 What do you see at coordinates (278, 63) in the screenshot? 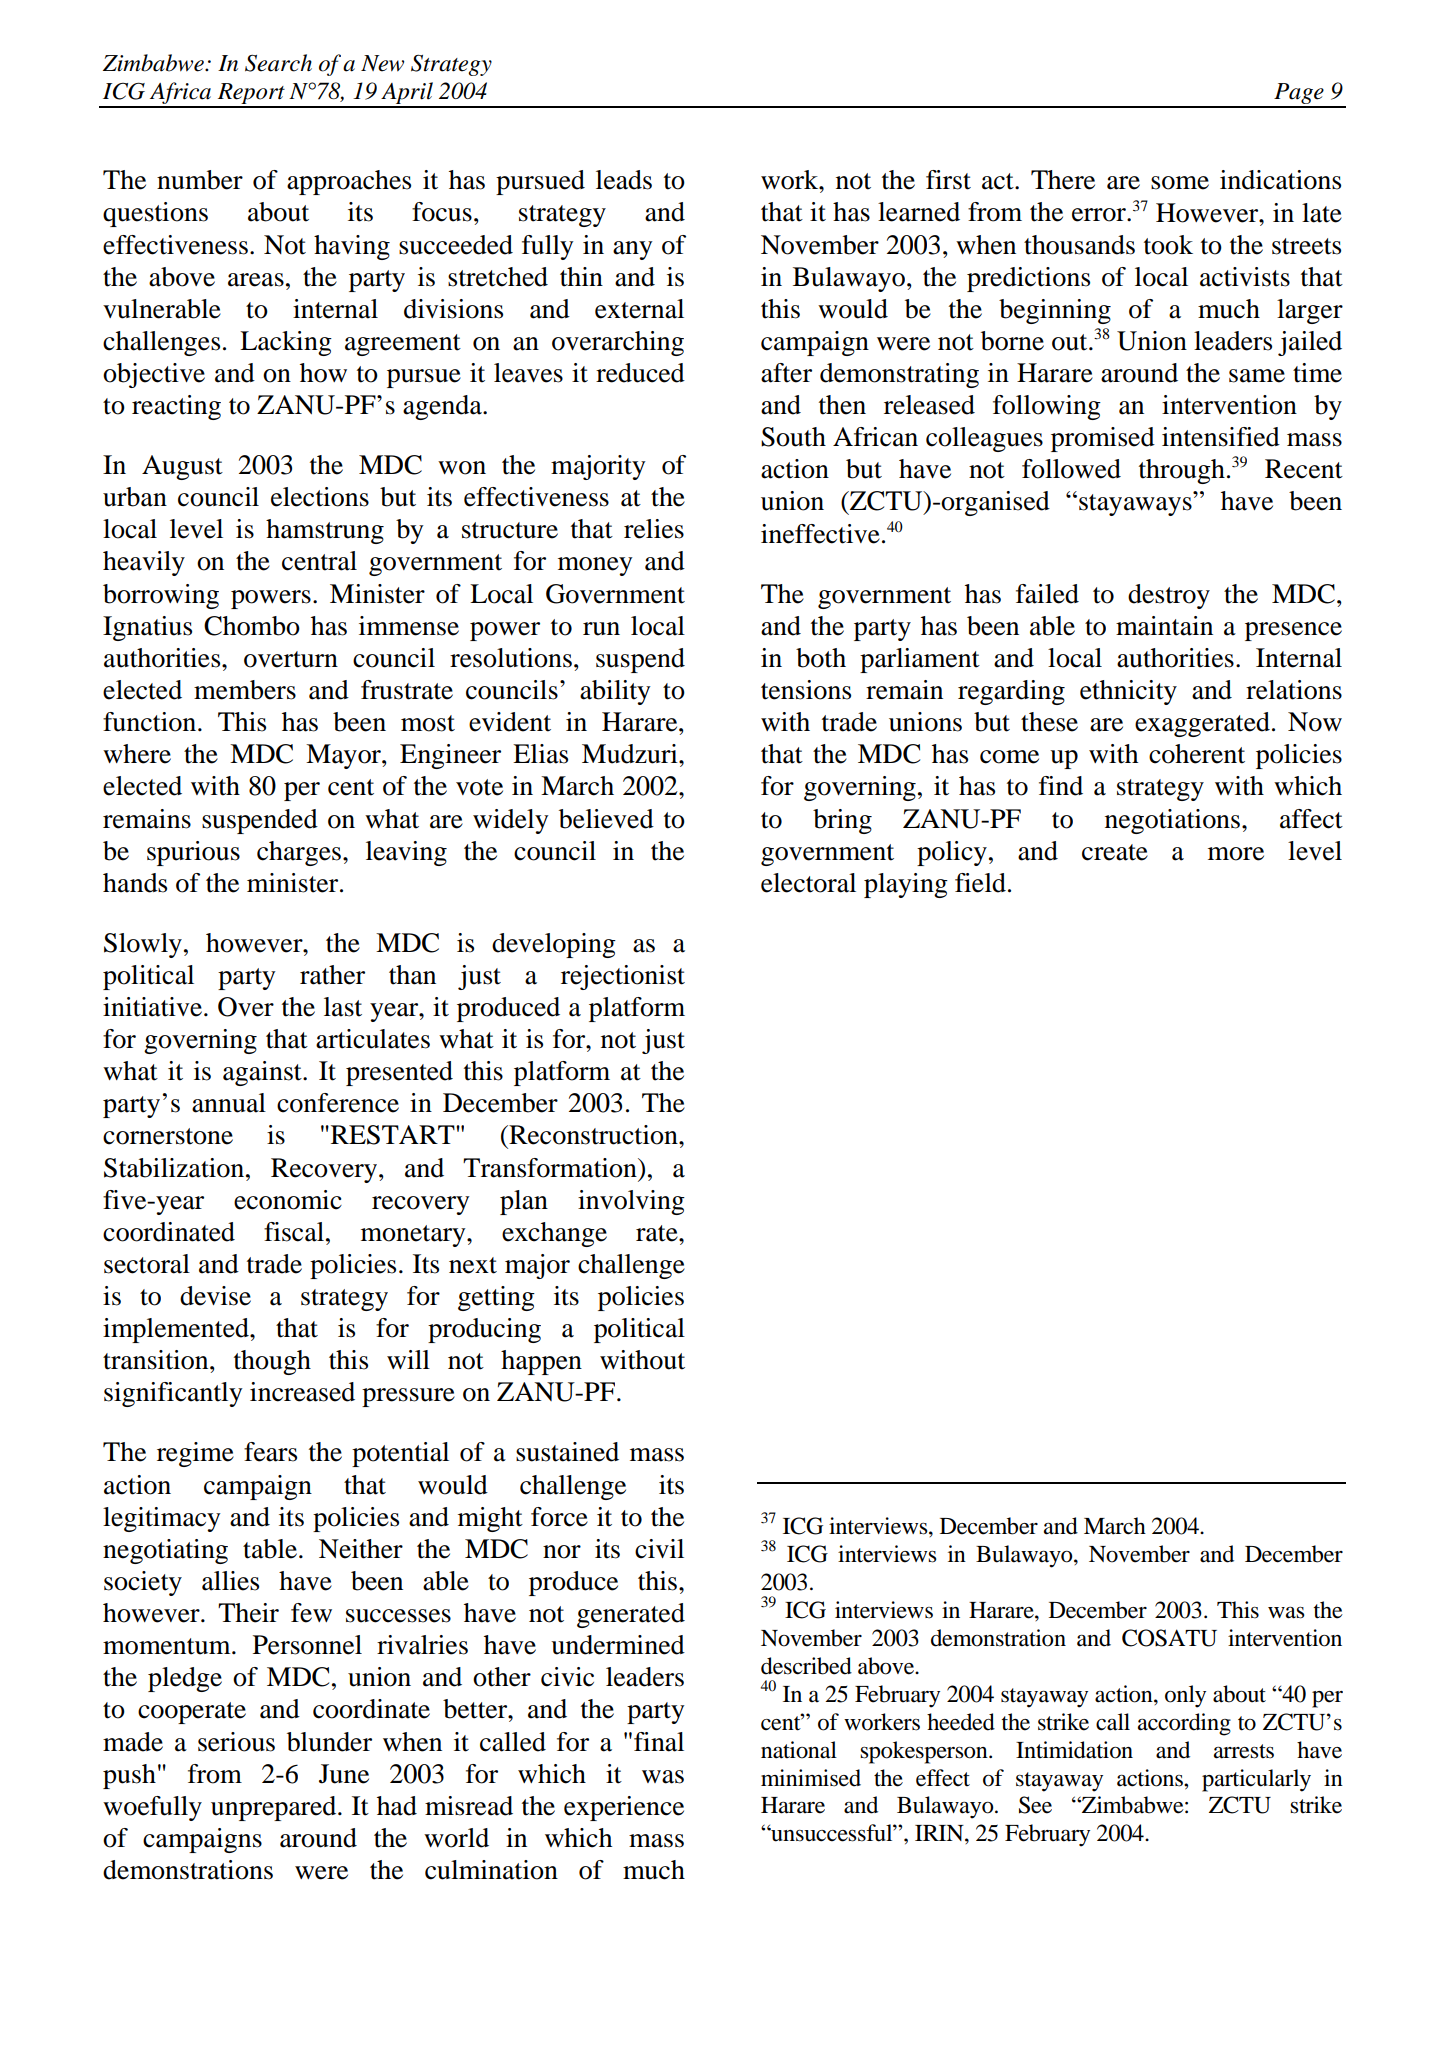
I see `Search` at bounding box center [278, 63].
